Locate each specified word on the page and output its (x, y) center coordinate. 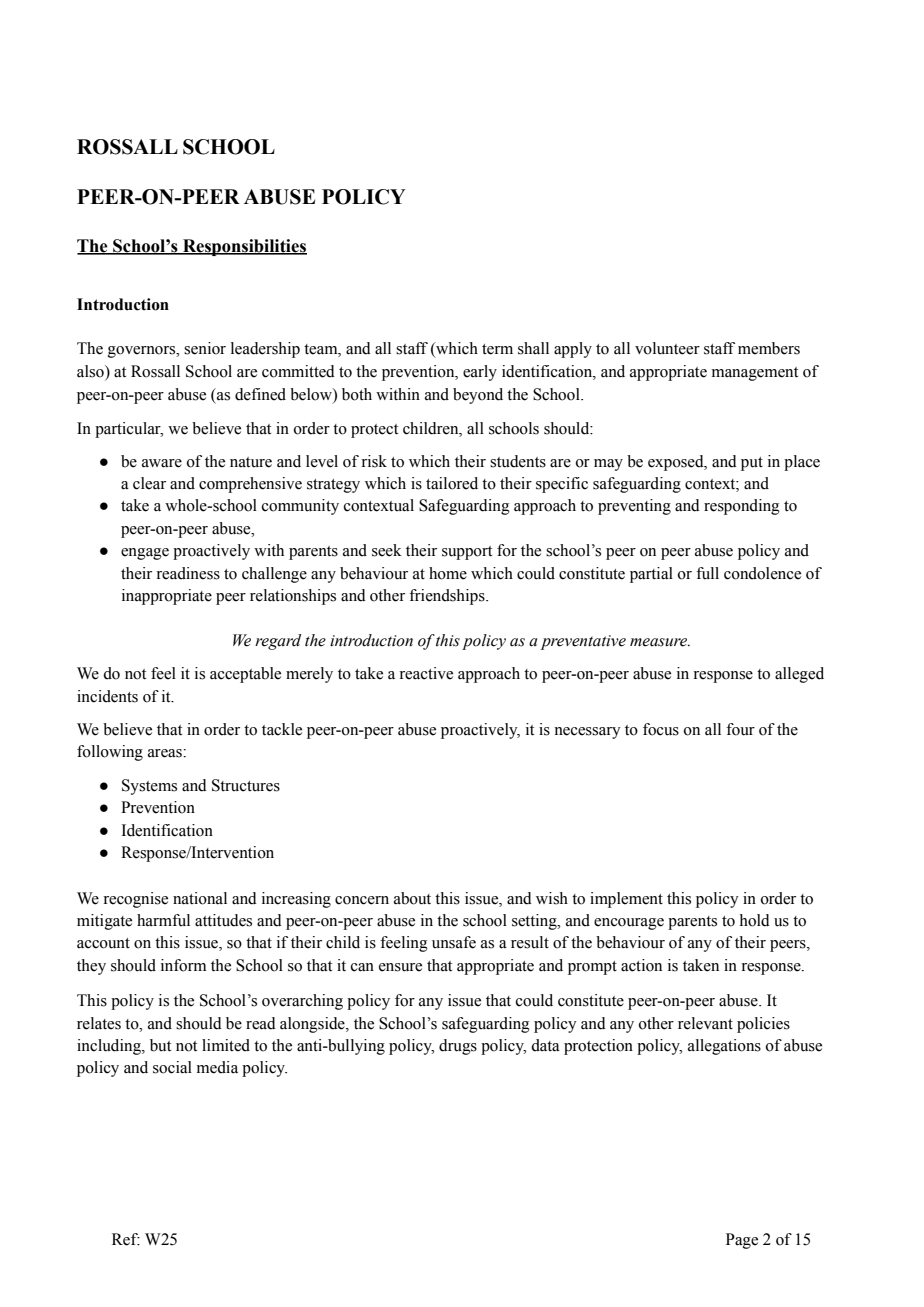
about (412, 898)
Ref (126, 1239)
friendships (448, 597)
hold (755, 920)
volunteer (667, 348)
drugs (458, 1047)
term (497, 349)
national (200, 898)
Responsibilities (244, 247)
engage (145, 554)
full (707, 573)
